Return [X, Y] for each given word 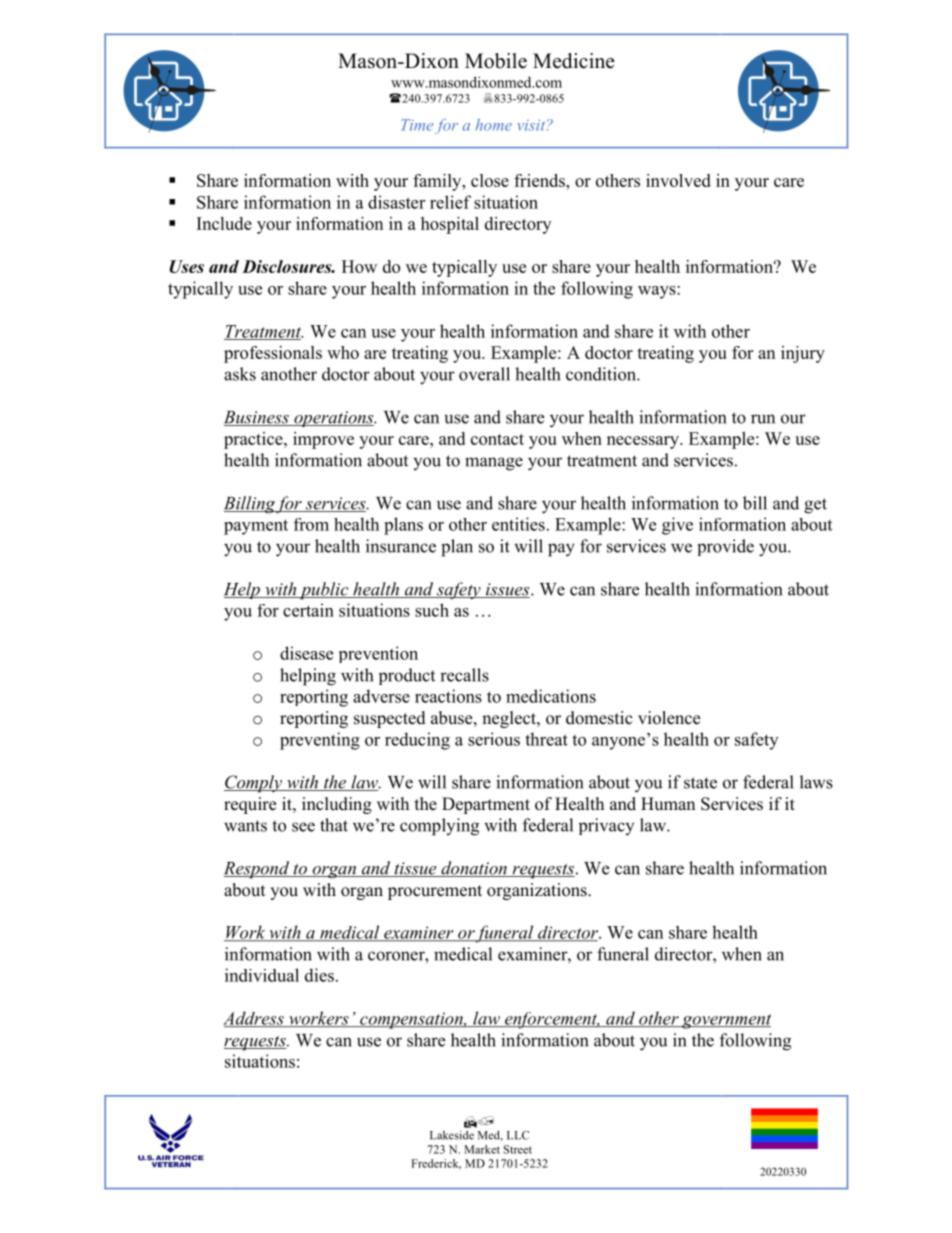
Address [254, 1019]
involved [678, 180]
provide [725, 547]
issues [508, 590]
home [493, 125]
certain [308, 610]
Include [224, 223]
